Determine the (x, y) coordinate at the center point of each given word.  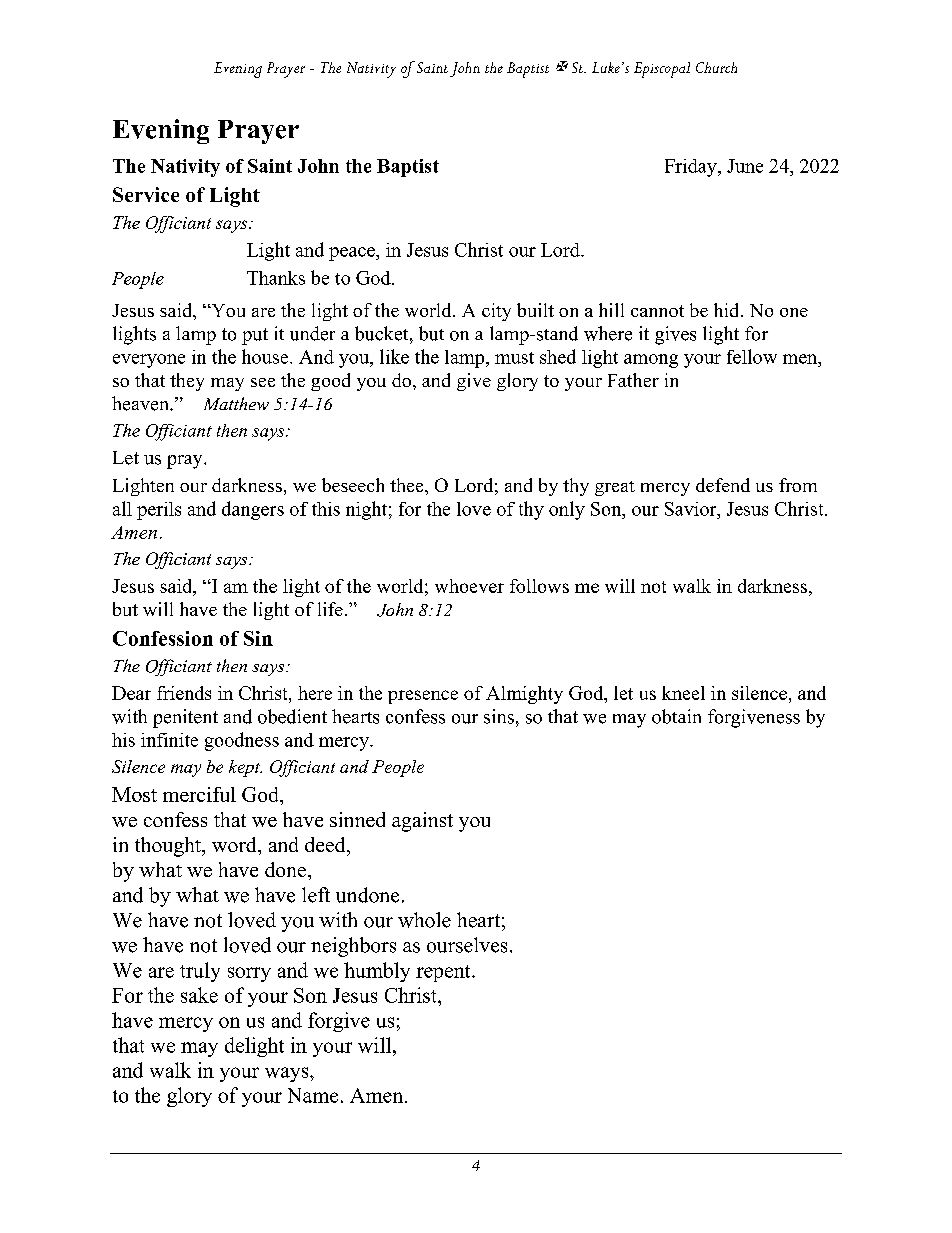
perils (159, 511)
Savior (692, 509)
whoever (469, 586)
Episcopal (662, 70)
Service (146, 194)
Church (716, 67)
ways (288, 1074)
